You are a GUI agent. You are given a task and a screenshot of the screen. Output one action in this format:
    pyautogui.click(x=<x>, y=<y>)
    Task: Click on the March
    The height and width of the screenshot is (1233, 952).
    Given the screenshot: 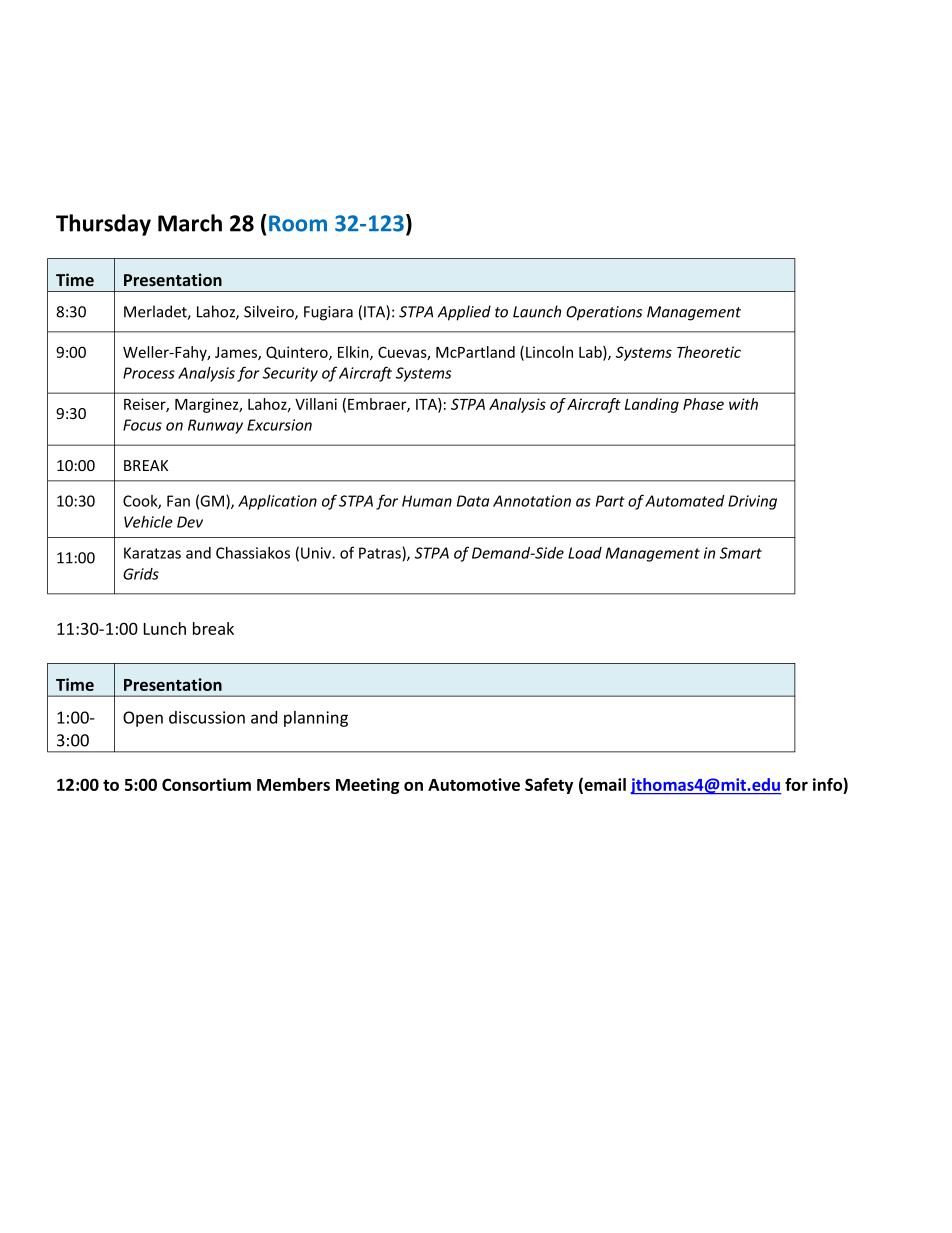 What is the action you would take?
    pyautogui.click(x=190, y=223)
